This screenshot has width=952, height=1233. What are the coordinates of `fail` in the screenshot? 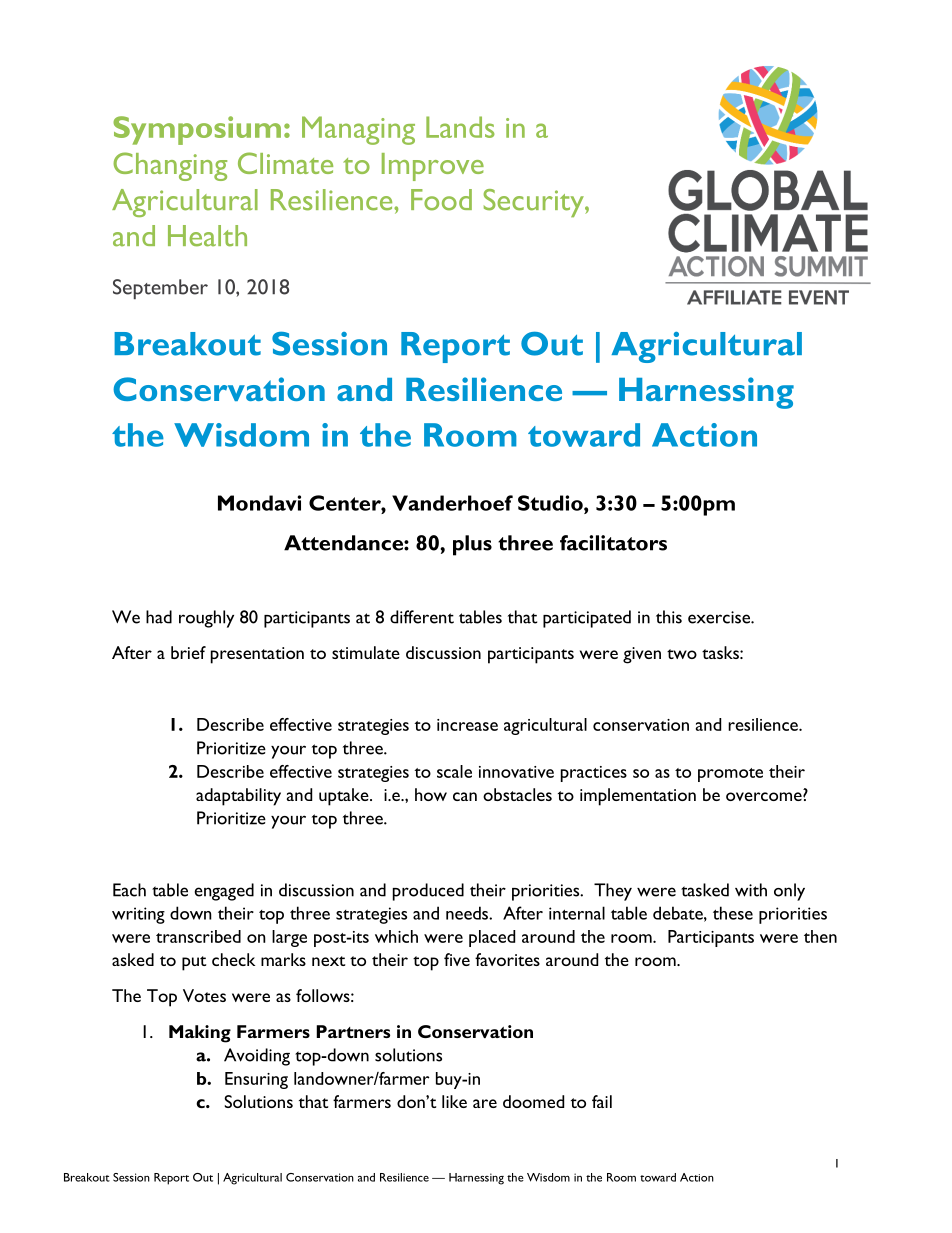 It's located at (602, 1101).
